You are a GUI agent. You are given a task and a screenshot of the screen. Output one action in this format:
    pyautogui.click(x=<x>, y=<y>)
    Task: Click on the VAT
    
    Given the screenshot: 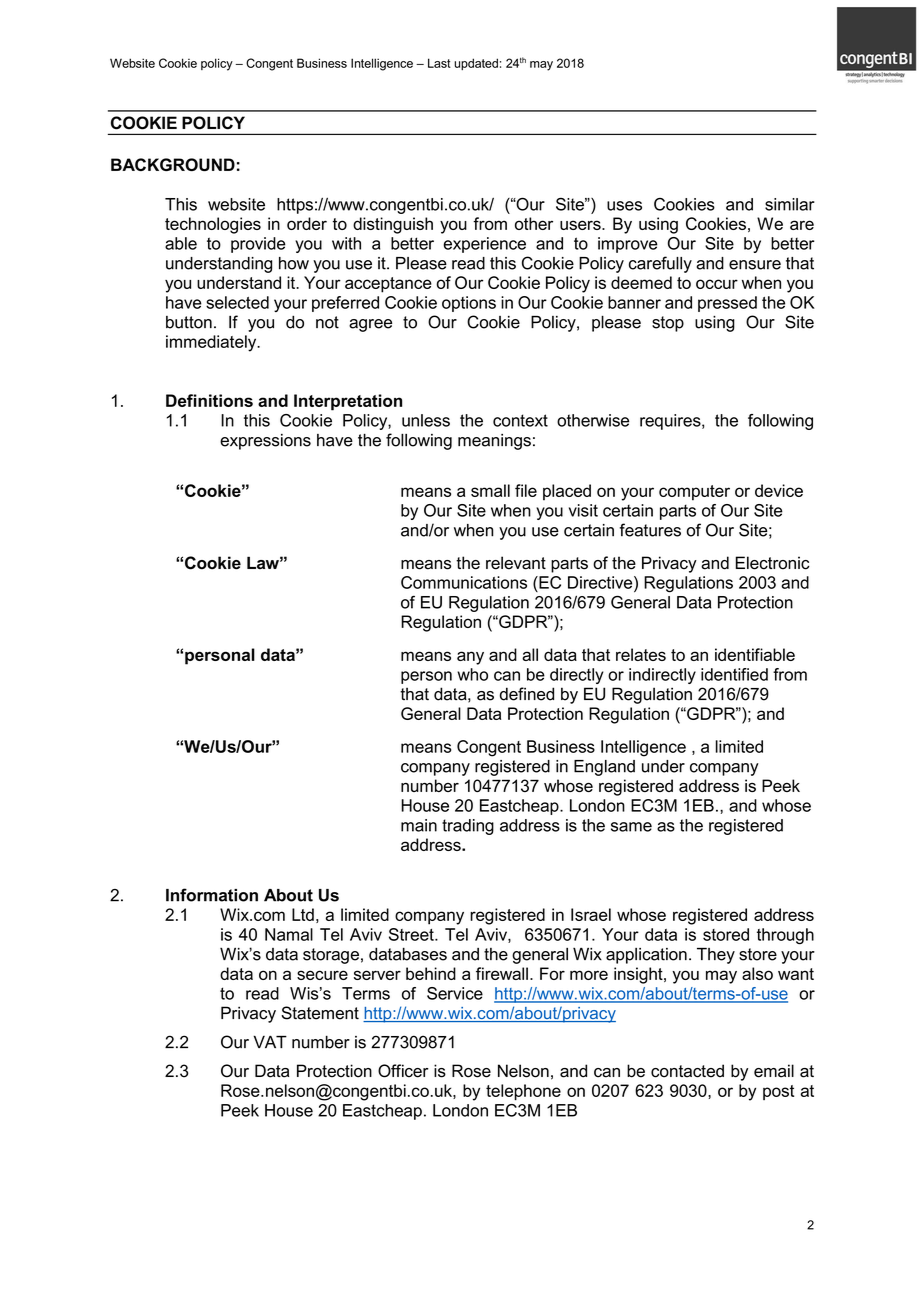 What is the action you would take?
    pyautogui.click(x=270, y=1041)
